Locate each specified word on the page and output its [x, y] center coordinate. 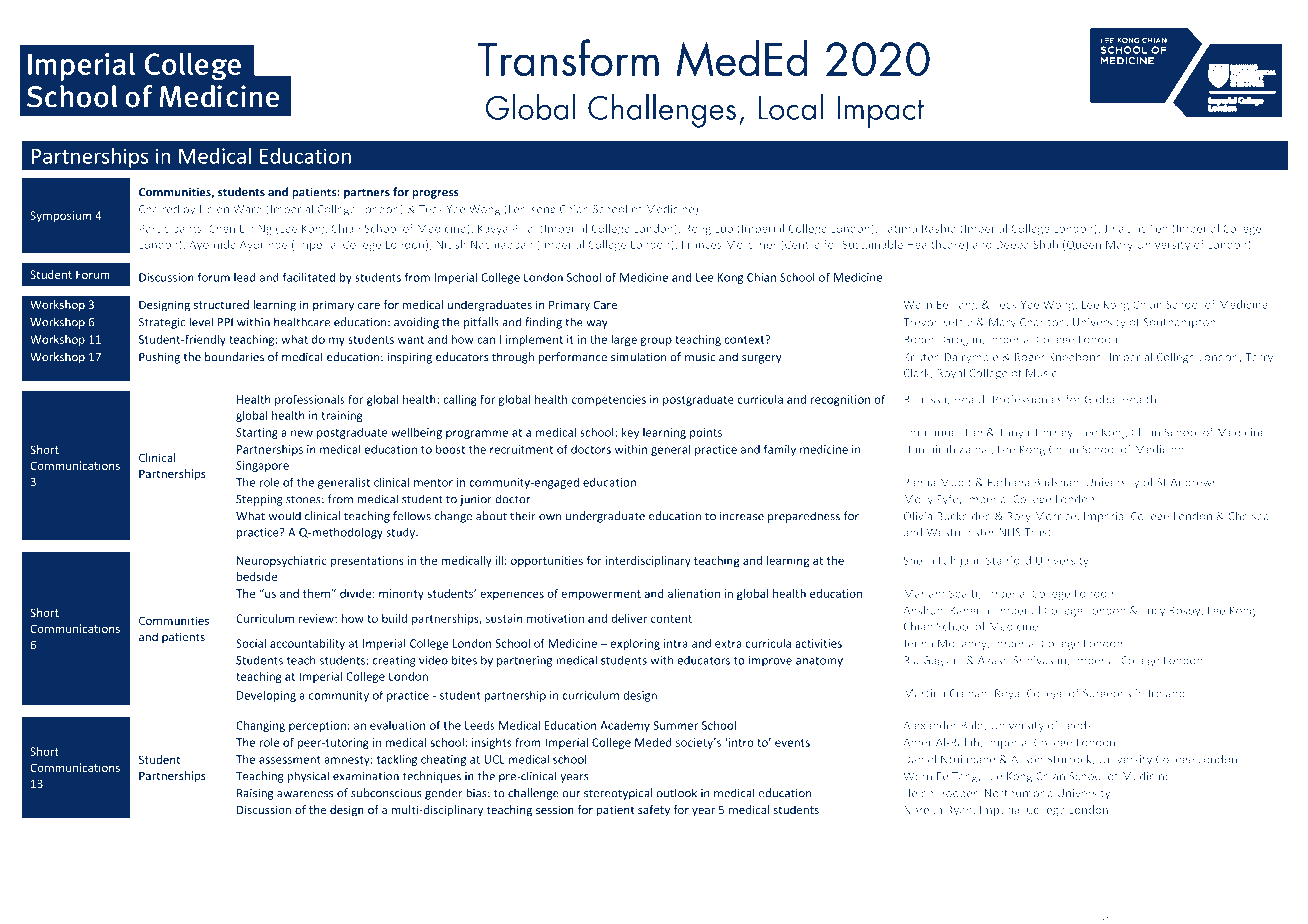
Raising [255, 794]
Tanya [1013, 433]
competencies [609, 400]
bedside [257, 576]
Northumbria [1019, 793]
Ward [247, 209]
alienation [694, 593]
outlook [677, 793]
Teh [1158, 228]
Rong [698, 229]
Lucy [1153, 612]
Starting [257, 433]
